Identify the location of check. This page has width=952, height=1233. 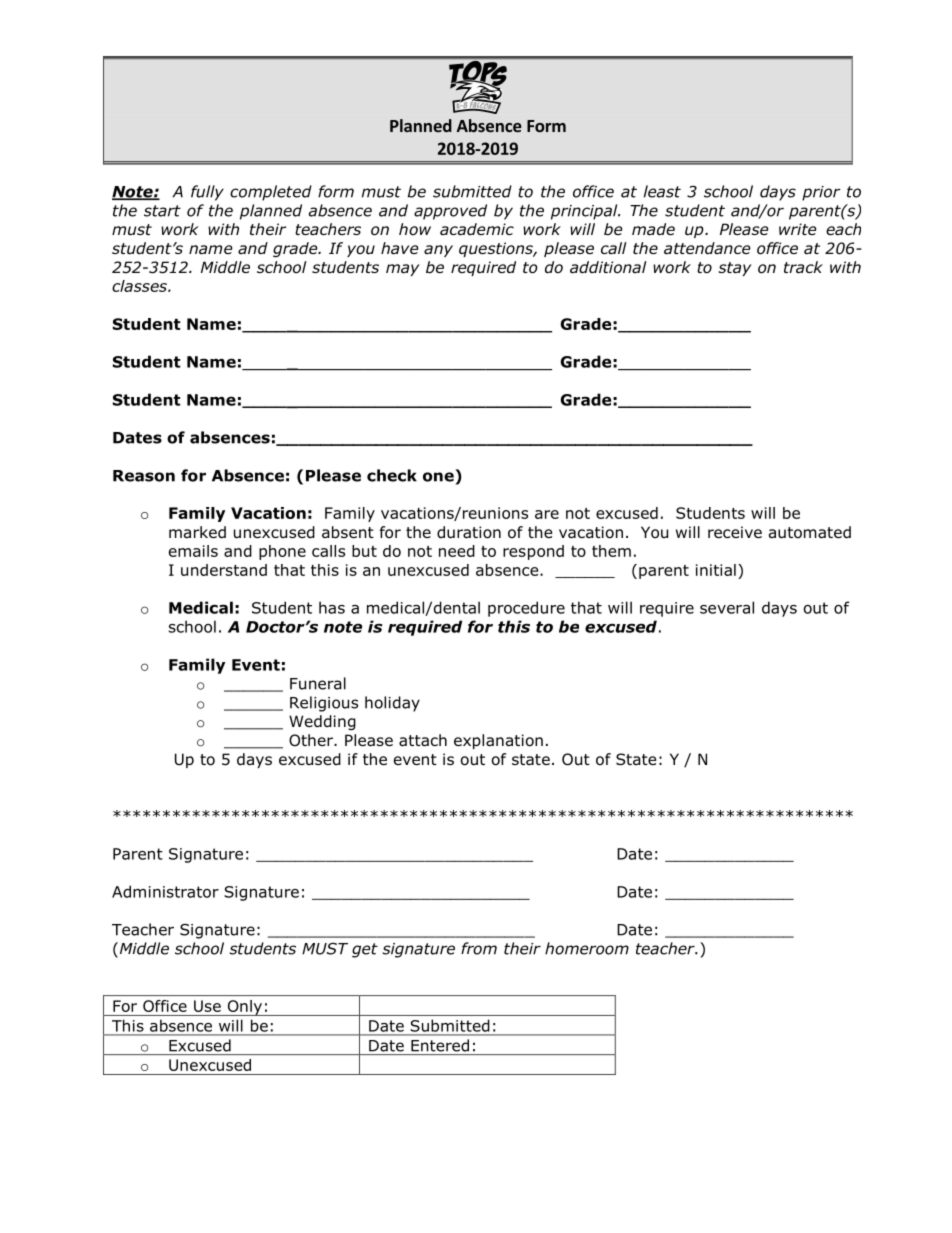
(392, 475).
